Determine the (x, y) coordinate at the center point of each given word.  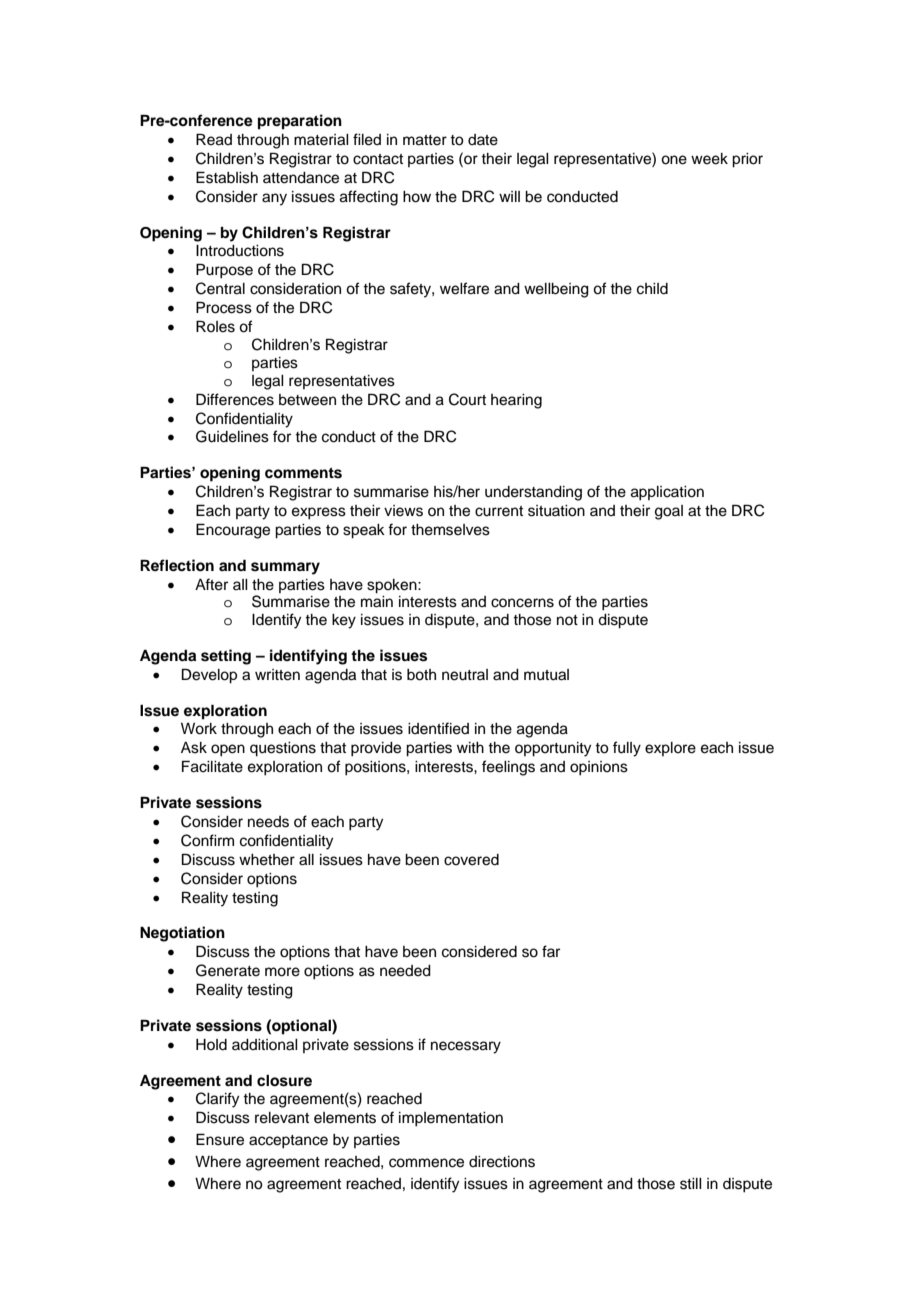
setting (226, 657)
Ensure (220, 1139)
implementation (451, 1119)
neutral (465, 675)
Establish (227, 177)
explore (670, 749)
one (674, 160)
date (483, 140)
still (691, 1184)
